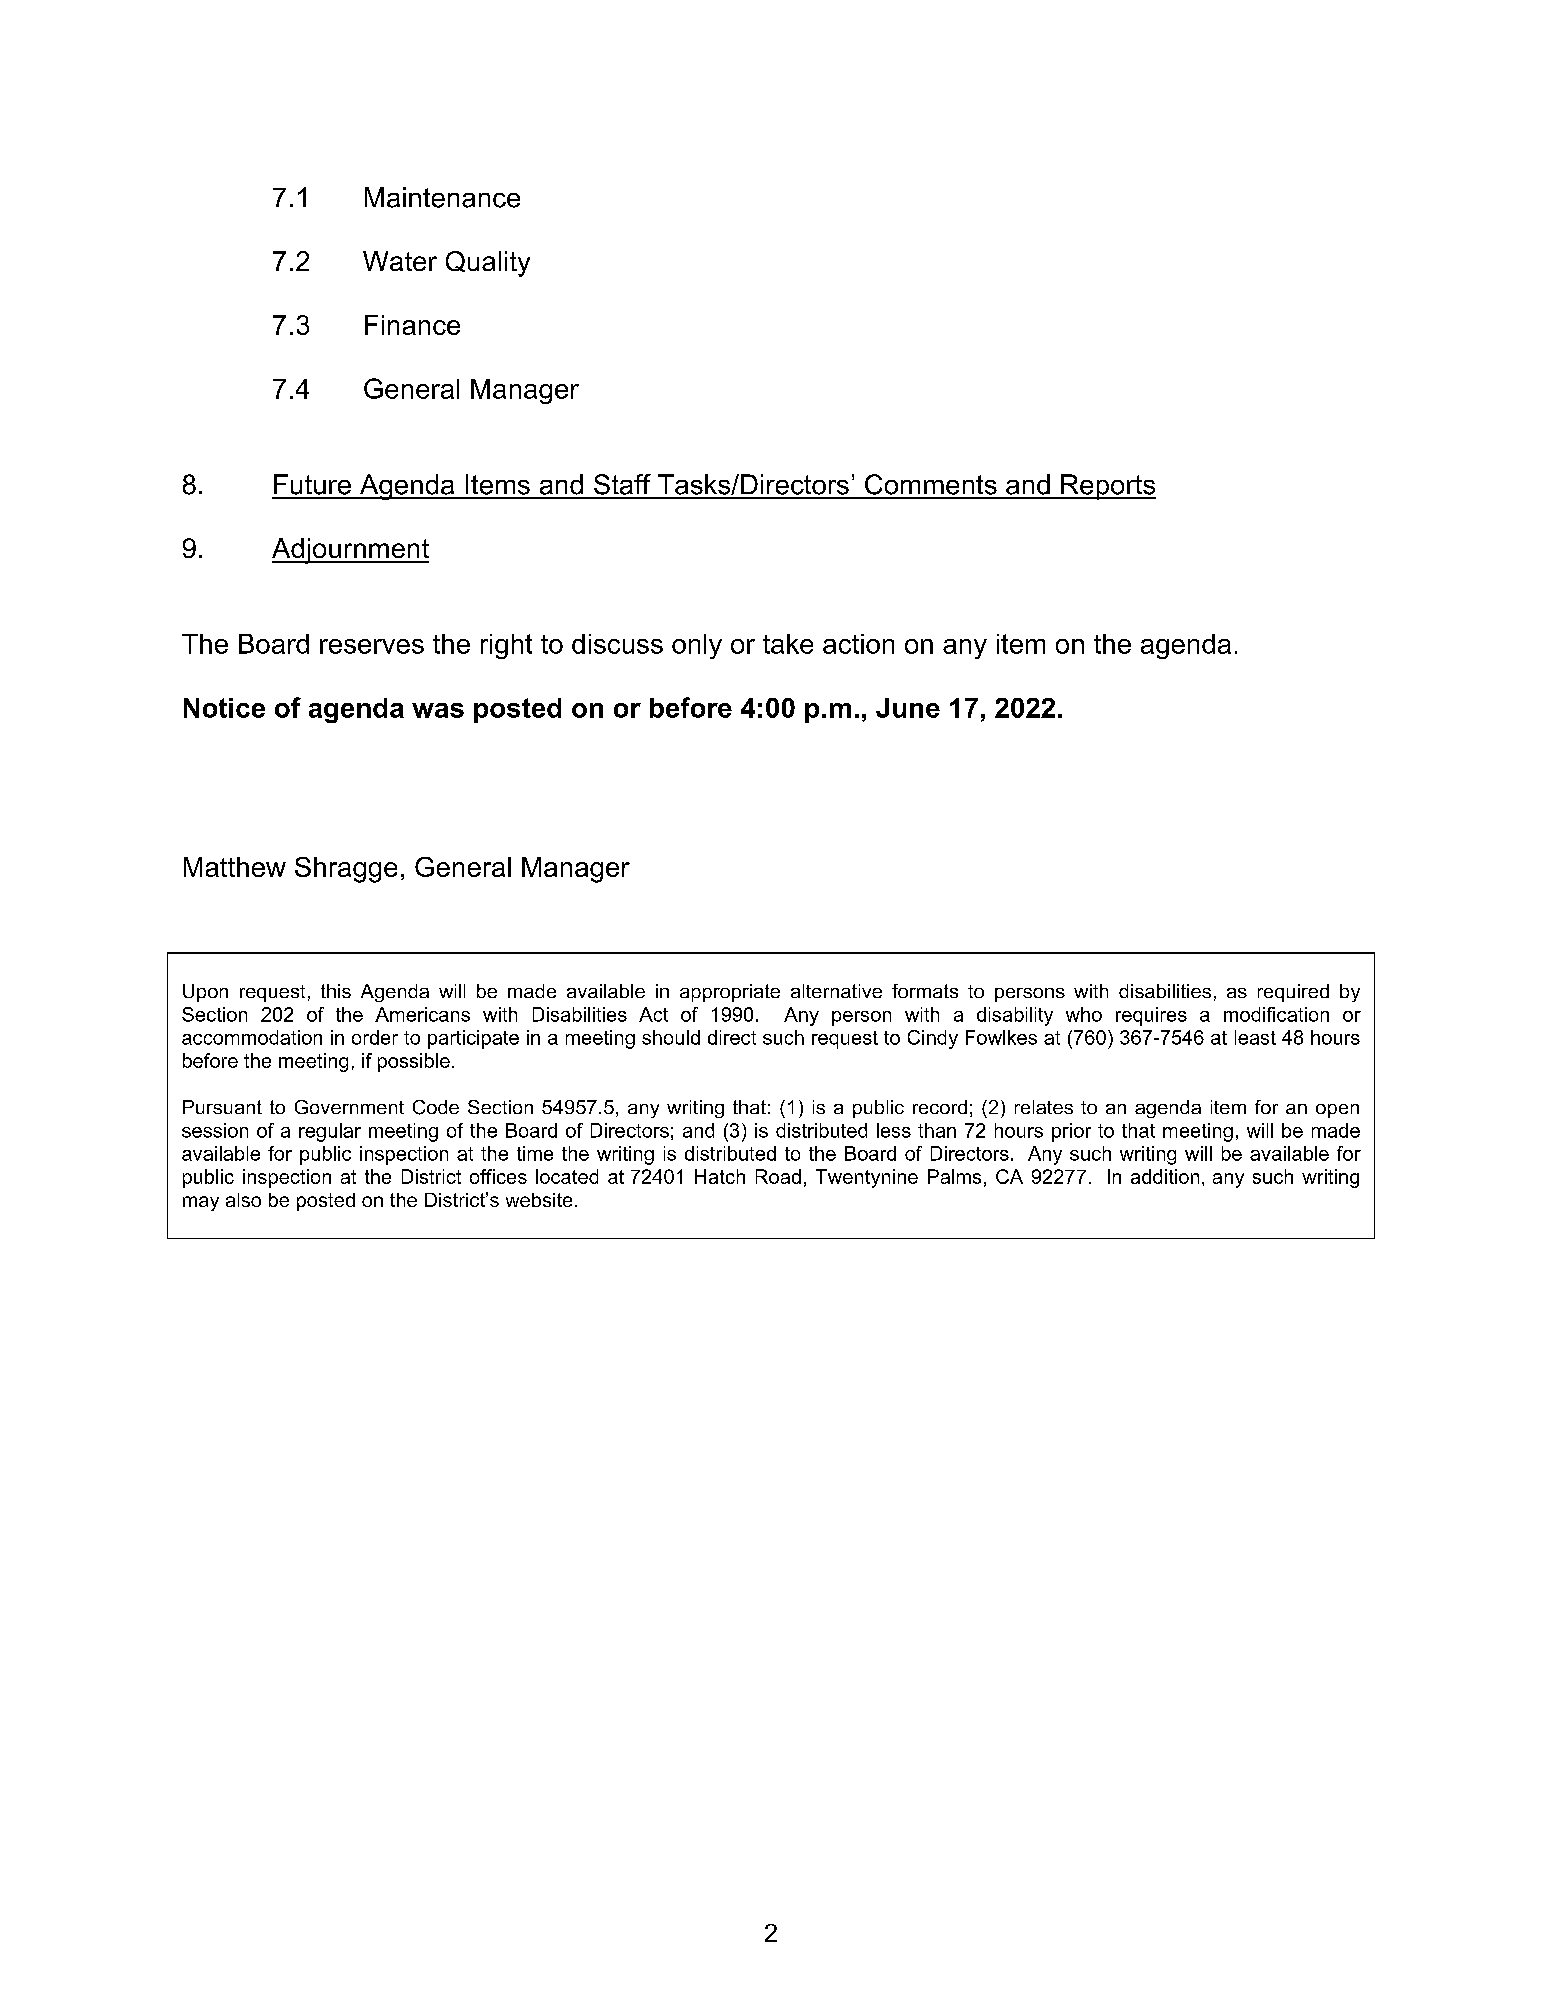 This screenshot has height=1996, width=1542. What do you see at coordinates (330, 1132) in the screenshot?
I see `regular` at bounding box center [330, 1132].
